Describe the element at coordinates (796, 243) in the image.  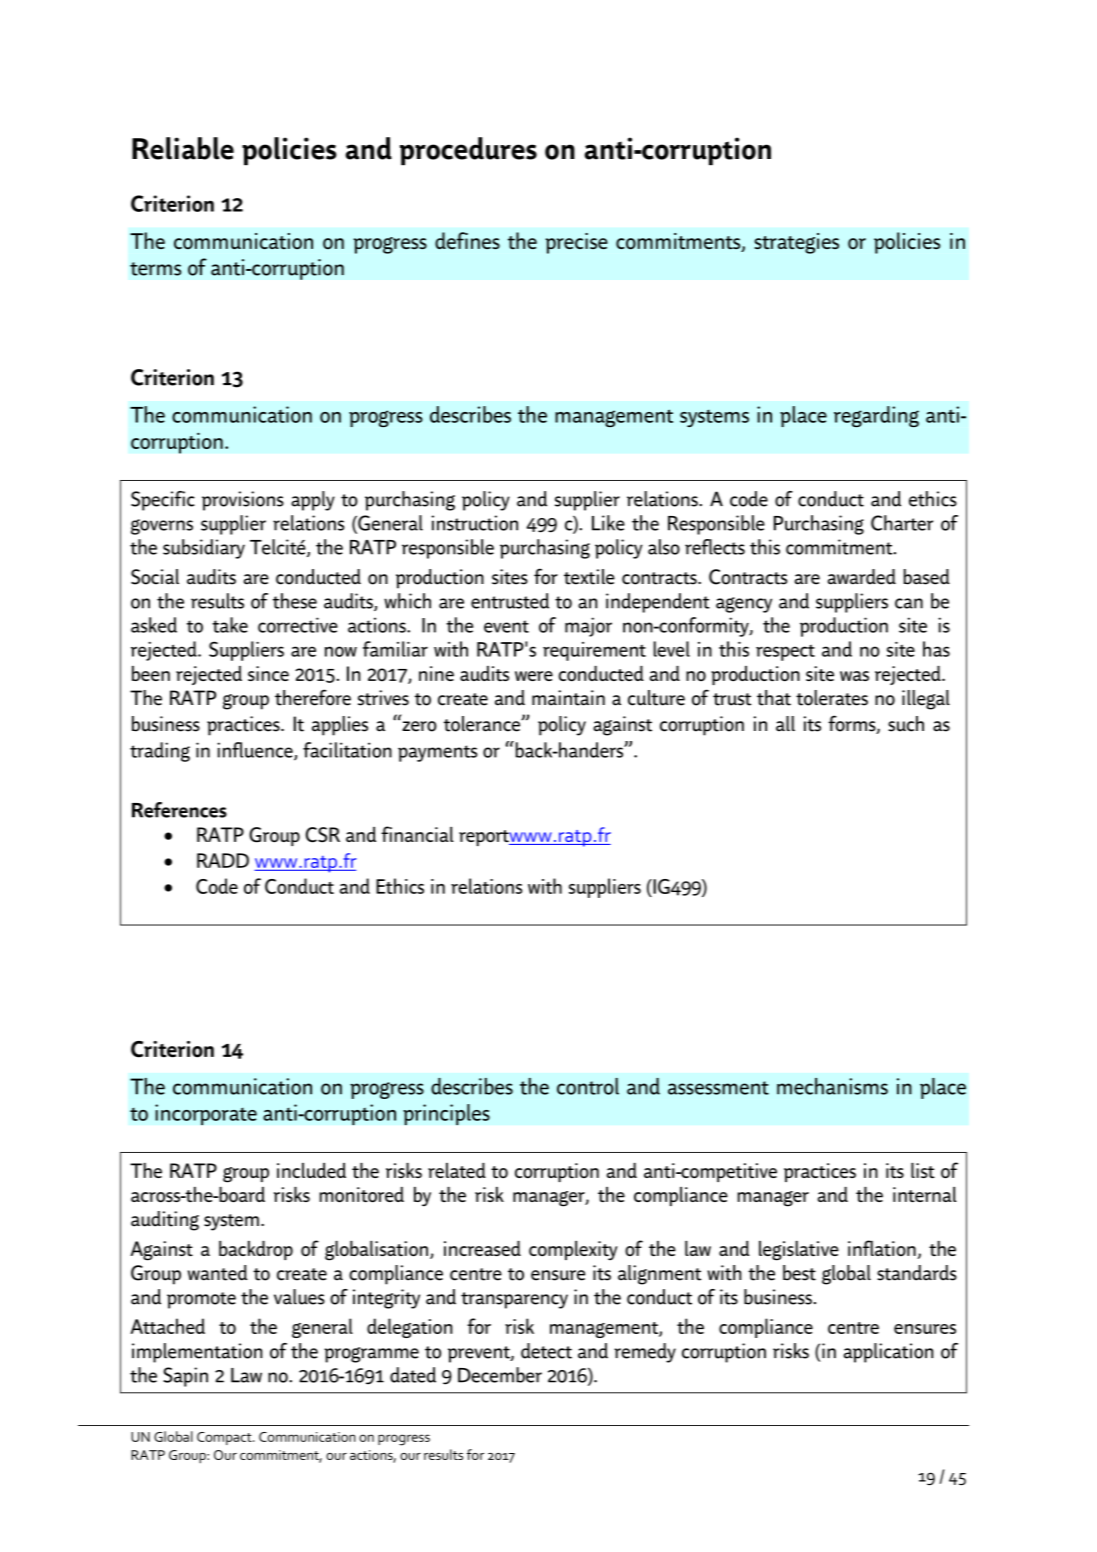
I see `strategies` at that location.
